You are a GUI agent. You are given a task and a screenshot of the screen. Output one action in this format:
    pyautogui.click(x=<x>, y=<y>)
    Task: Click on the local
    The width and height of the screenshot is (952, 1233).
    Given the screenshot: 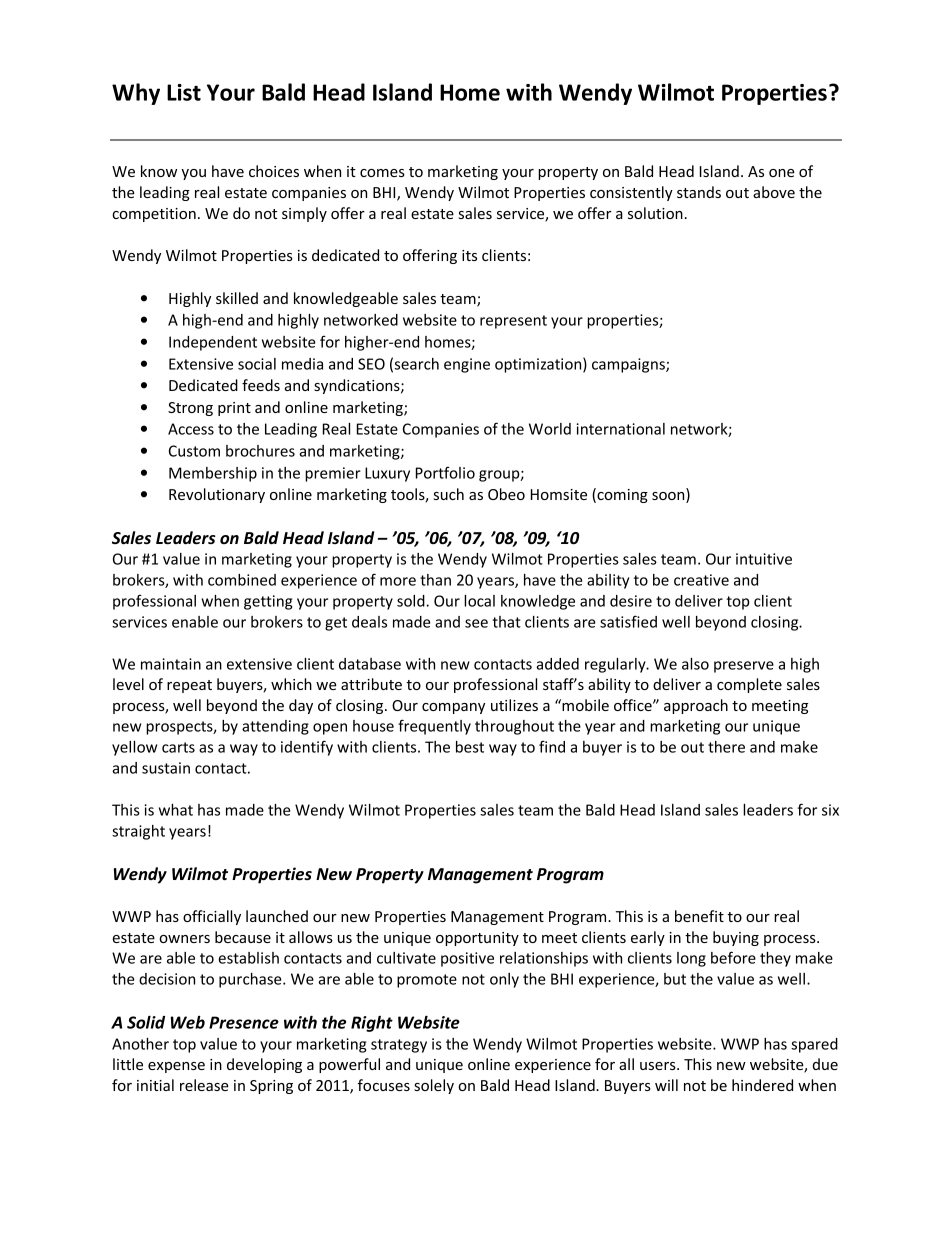 What is the action you would take?
    pyautogui.click(x=479, y=601)
